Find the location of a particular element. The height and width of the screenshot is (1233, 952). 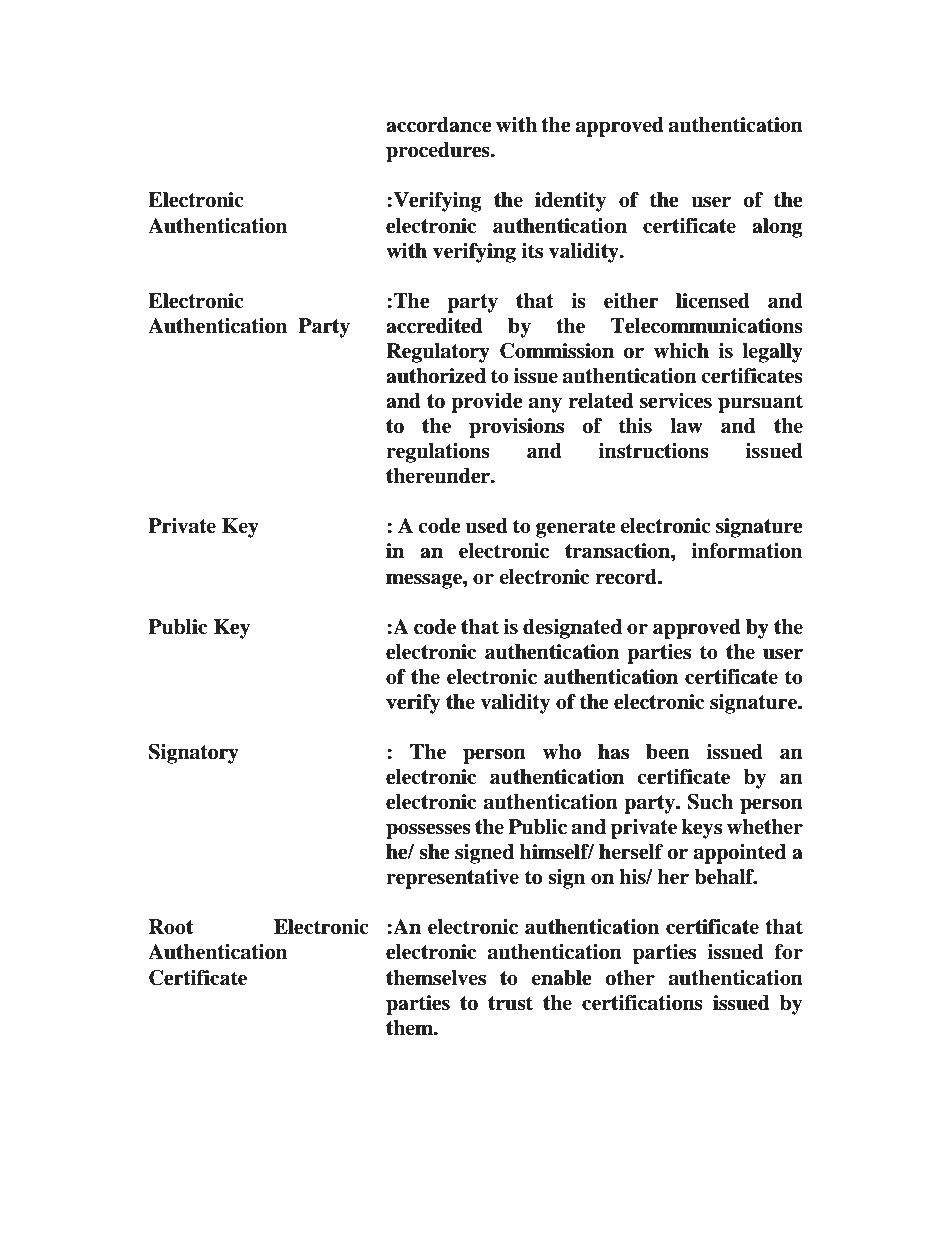

along is located at coordinates (777, 228).
